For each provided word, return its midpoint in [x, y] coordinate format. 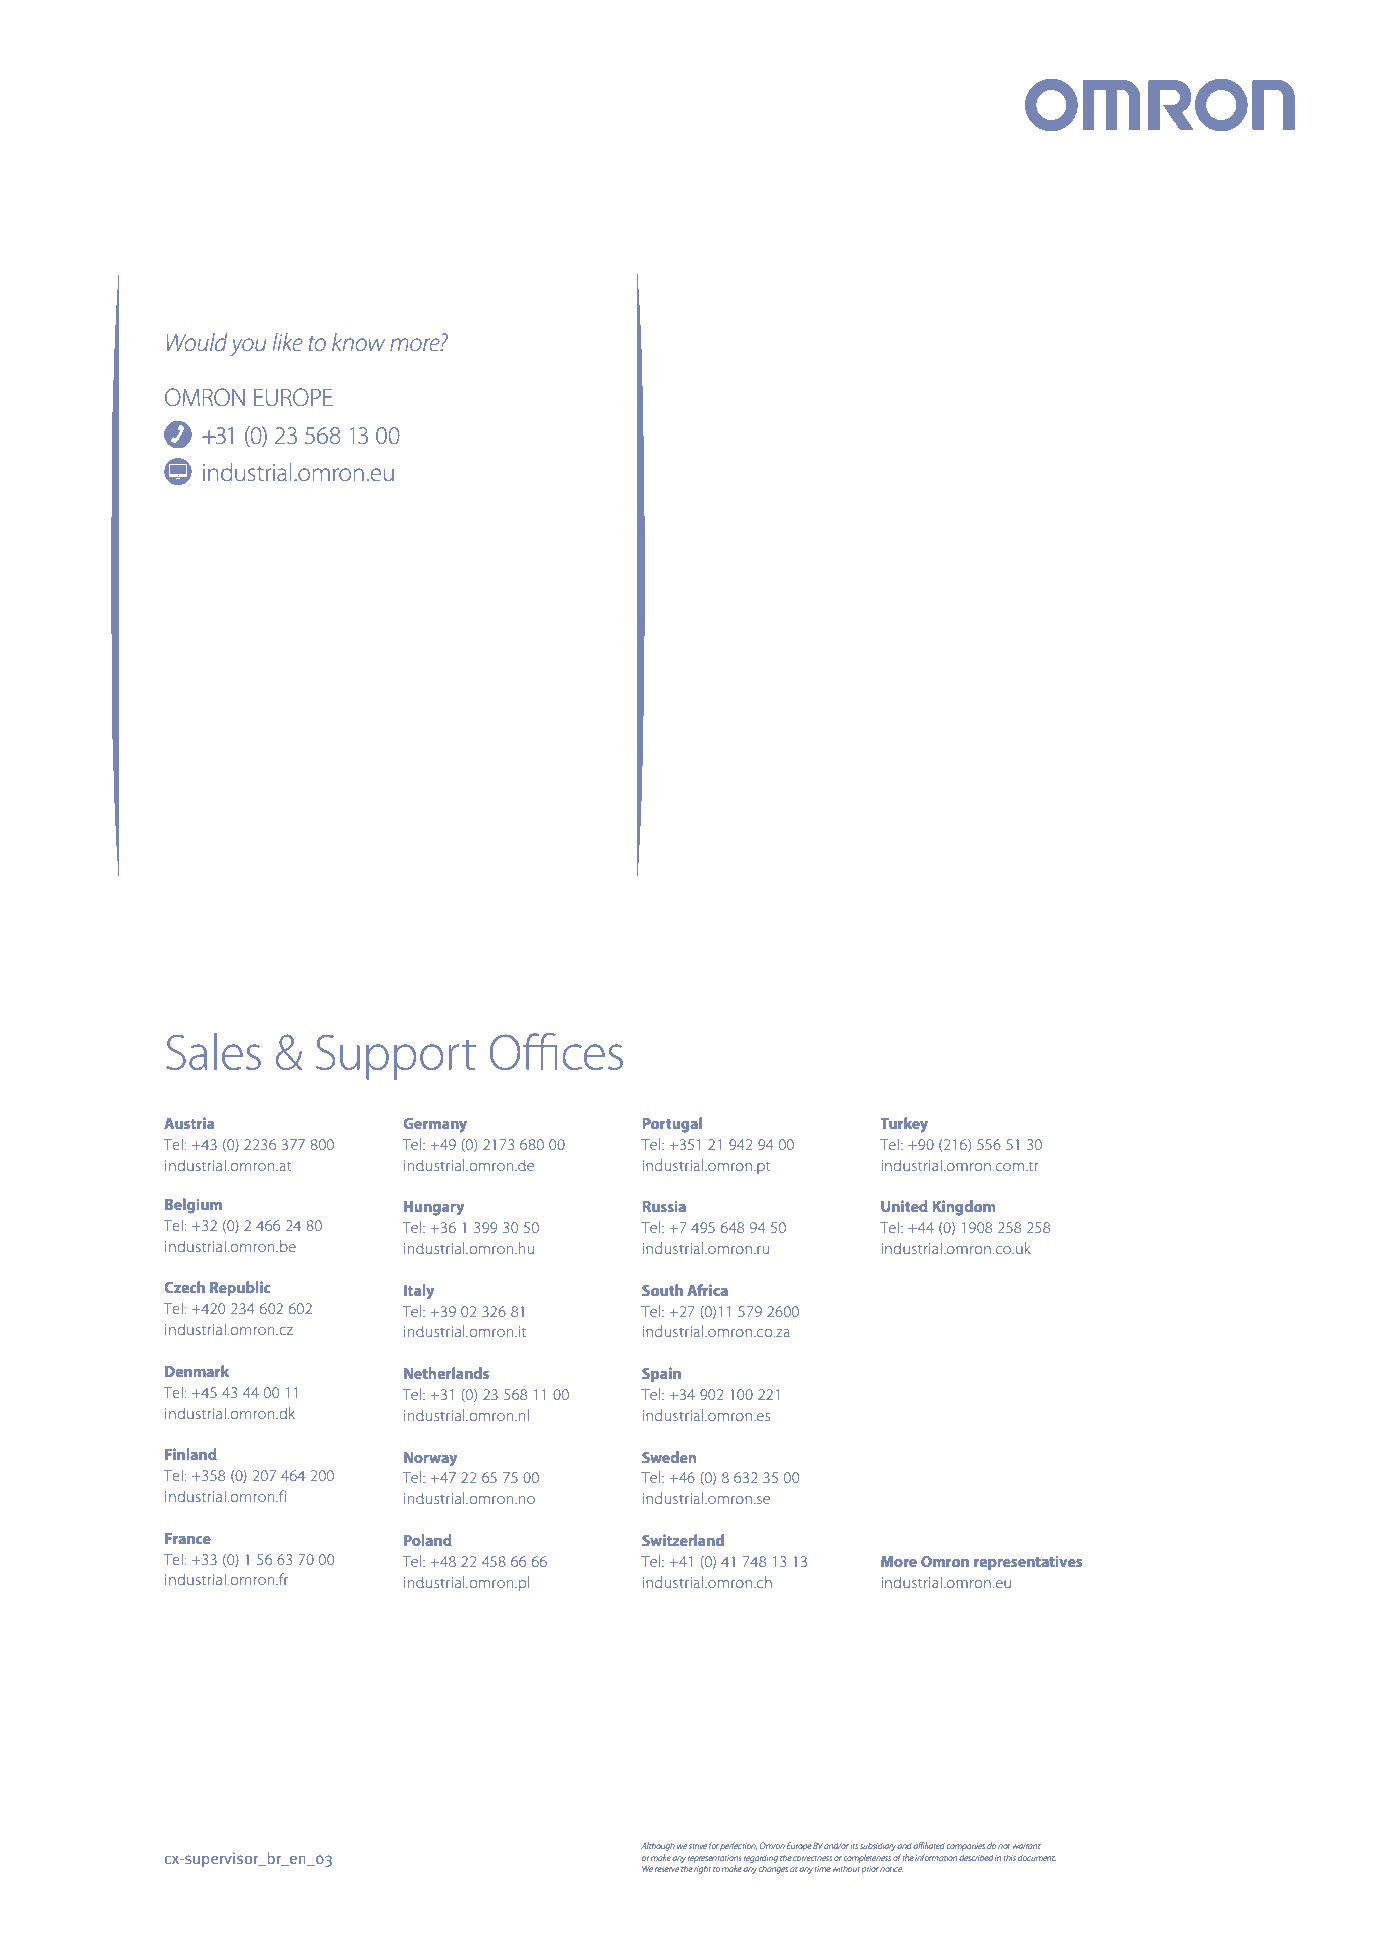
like [288, 342]
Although [658, 1846]
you [248, 347]
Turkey [904, 1125]
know [358, 342]
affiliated [929, 1845]
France [188, 1538]
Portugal [672, 1125]
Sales [213, 1051]
